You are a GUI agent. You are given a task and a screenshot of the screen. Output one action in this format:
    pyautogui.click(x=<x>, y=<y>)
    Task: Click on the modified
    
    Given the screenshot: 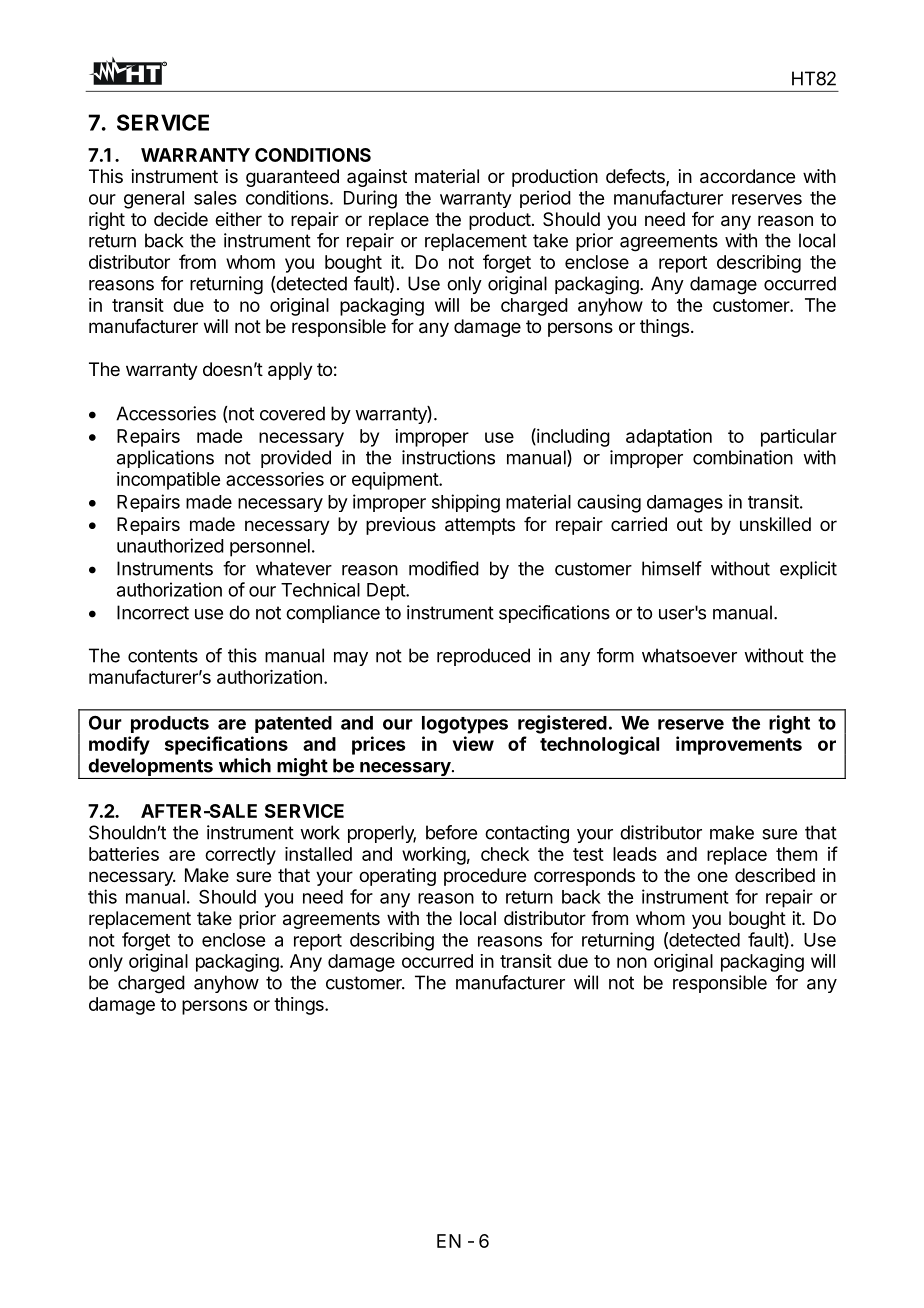 What is the action you would take?
    pyautogui.click(x=444, y=568)
